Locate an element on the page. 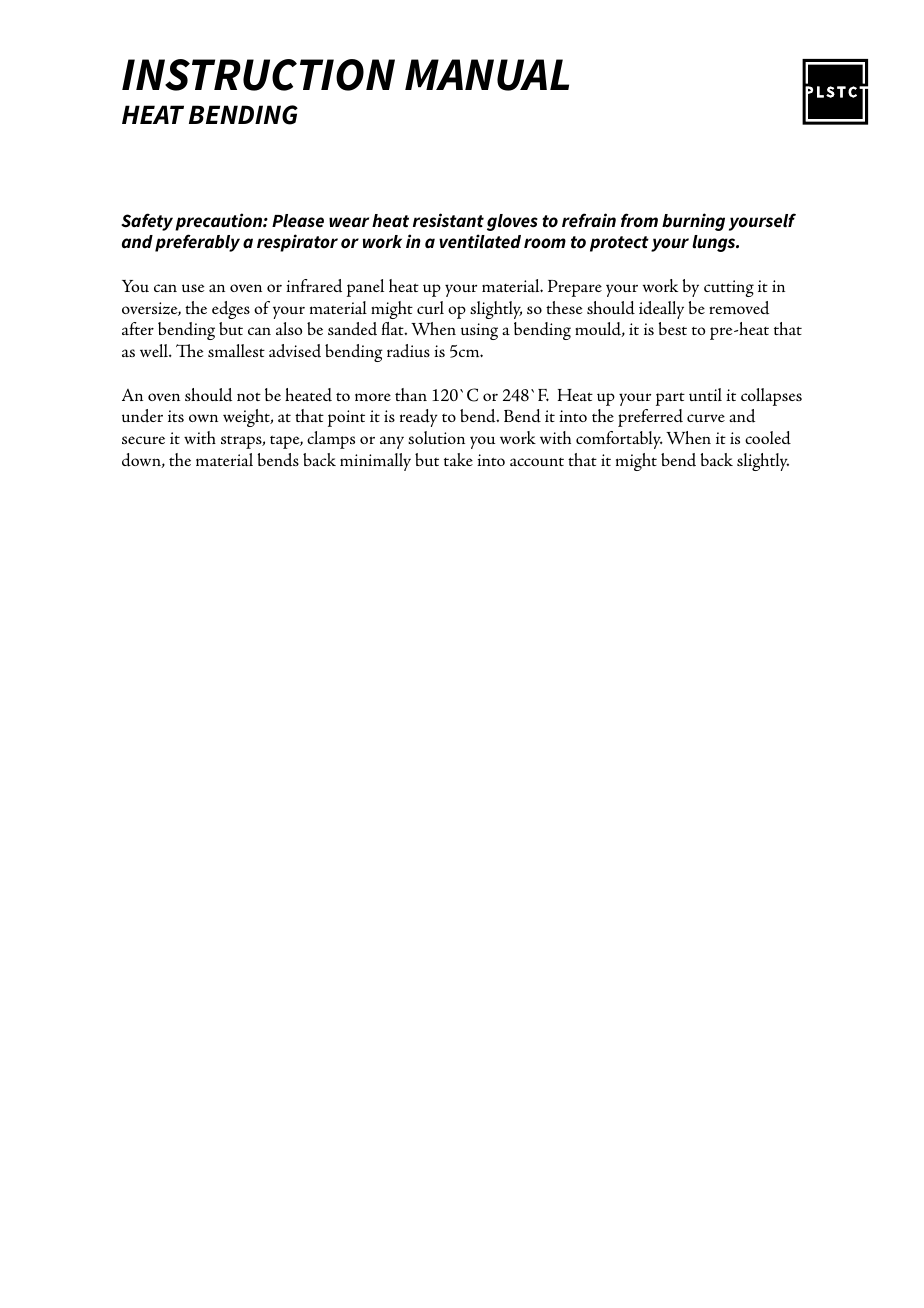 The height and width of the image is (1308, 924). INSTRUCTION is located at coordinates (258, 75).
